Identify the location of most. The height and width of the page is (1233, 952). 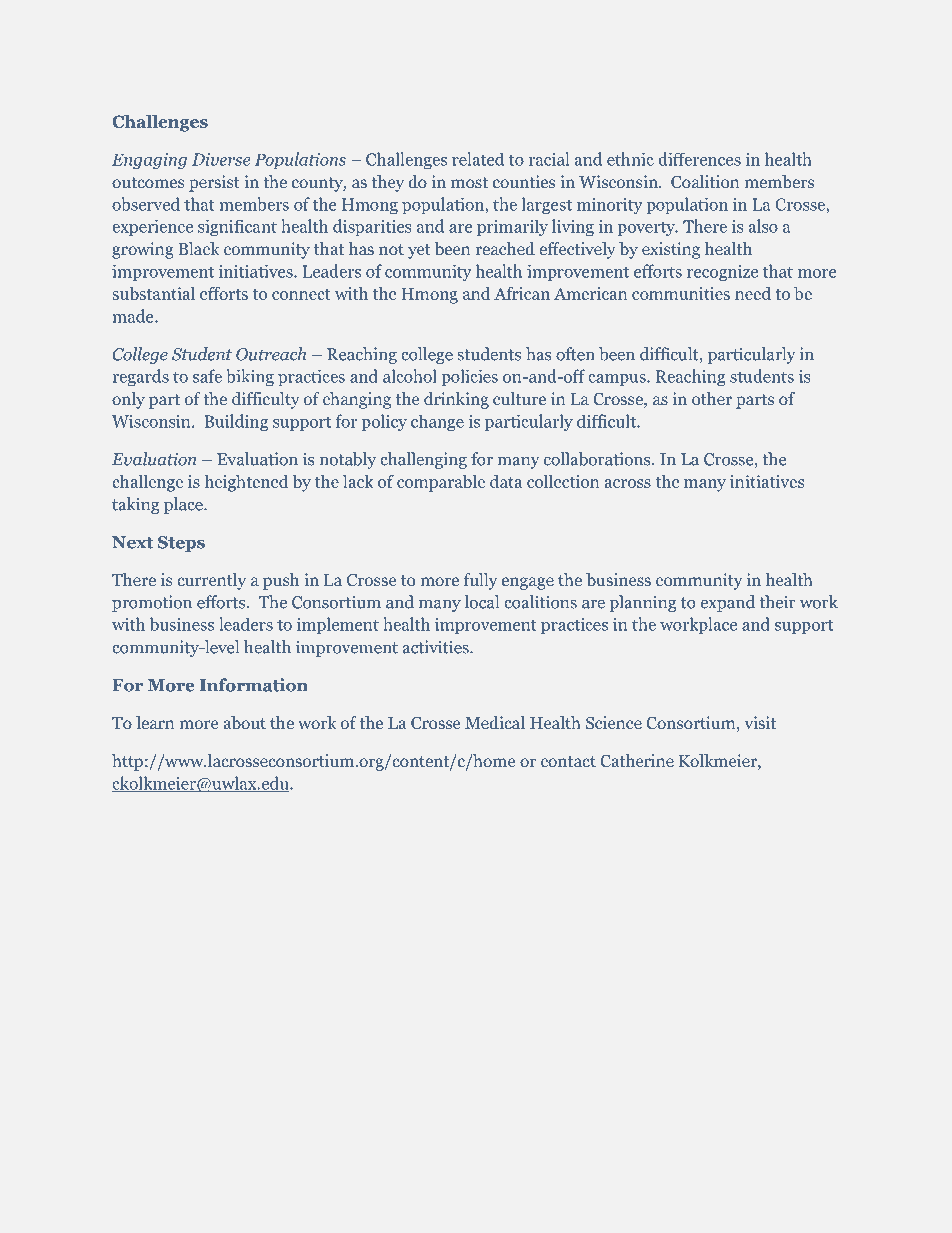
(469, 182).
